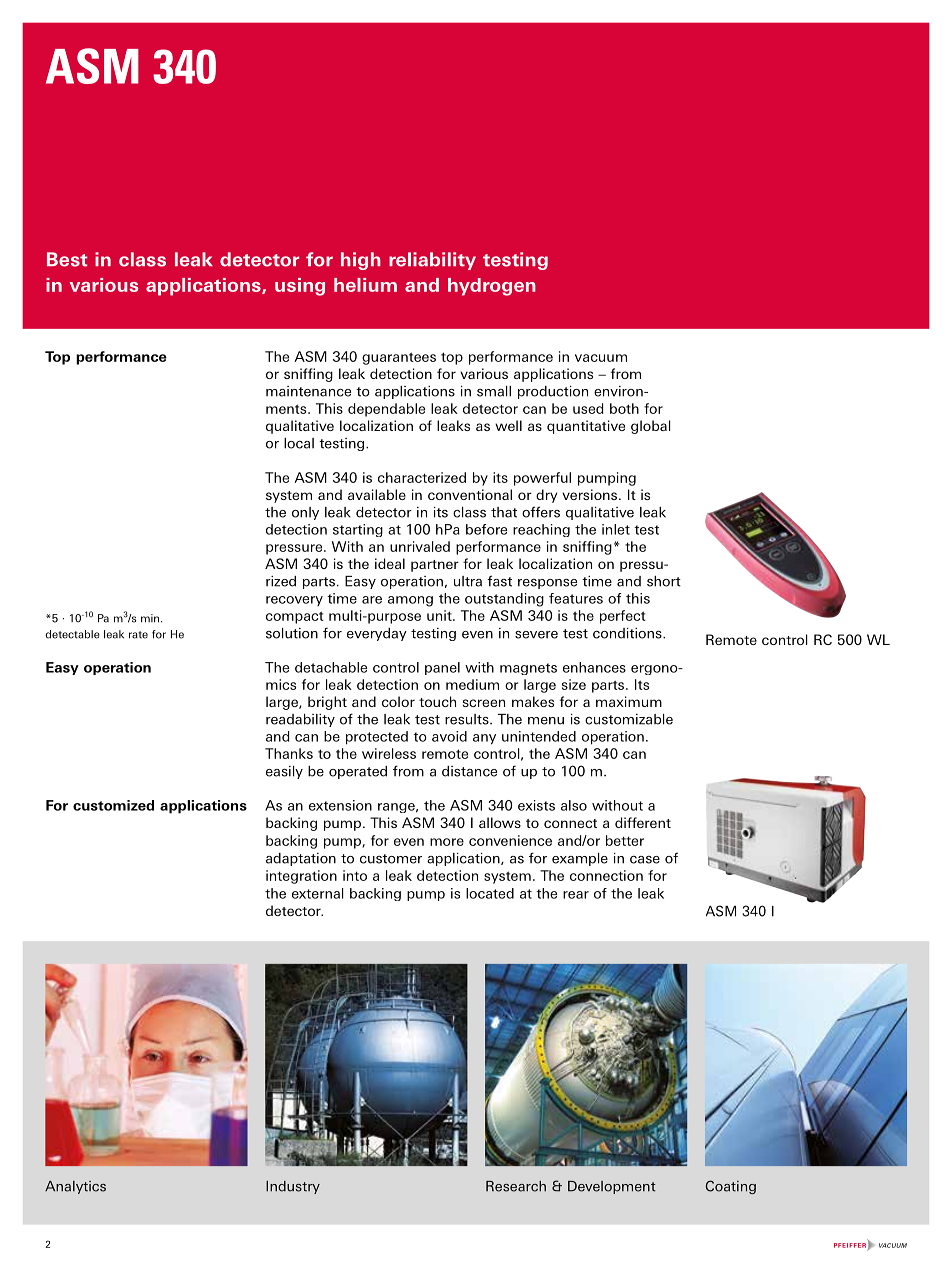 The height and width of the page is (1270, 952). What do you see at coordinates (601, 358) in the page?
I see `vacuum` at bounding box center [601, 358].
